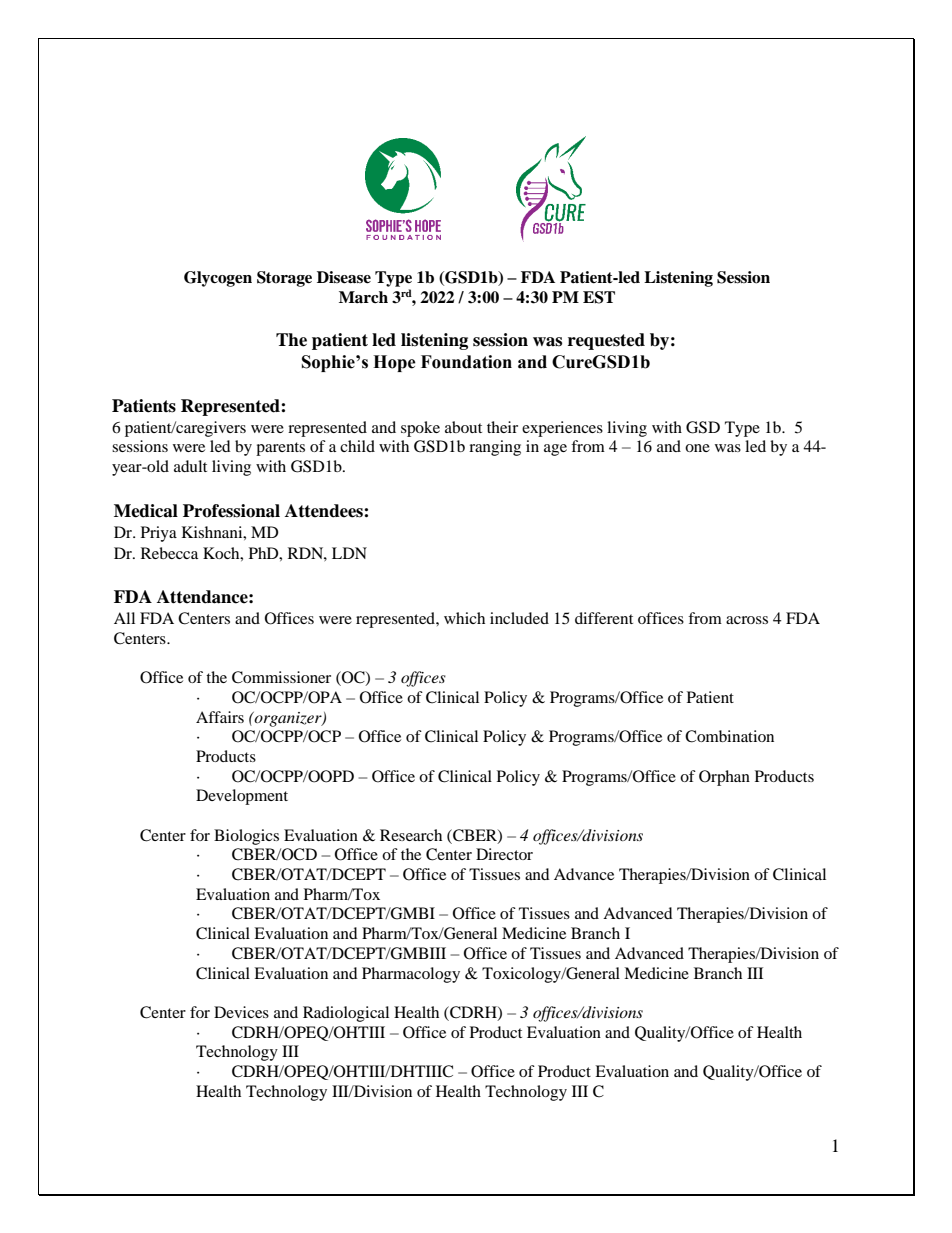 This page has height=1233, width=952. Describe the element at coordinates (218, 279) in the page. I see `Glycogen` at that location.
